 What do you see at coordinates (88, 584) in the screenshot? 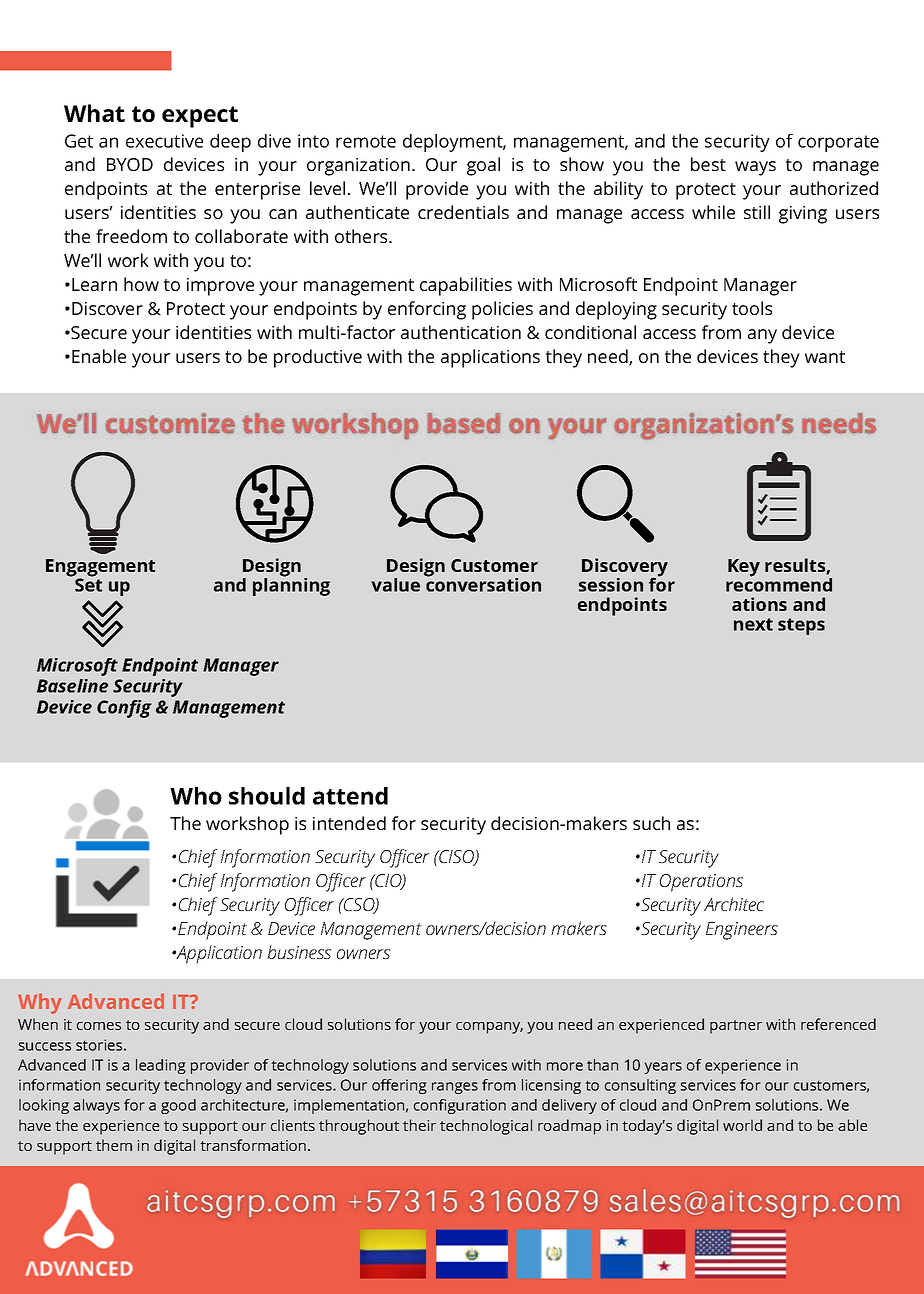
I see `Set` at bounding box center [88, 584].
